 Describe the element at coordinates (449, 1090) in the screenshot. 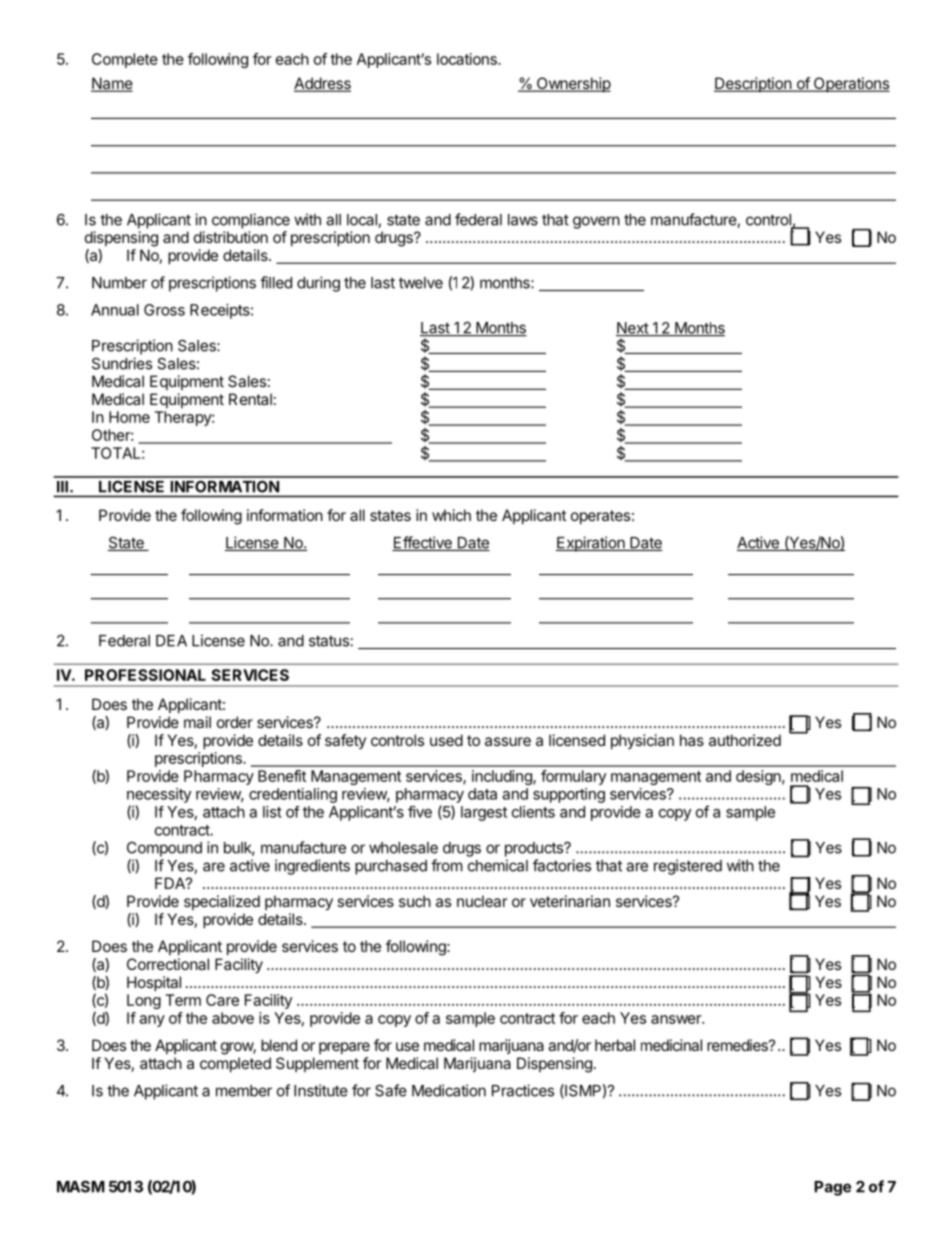

I see `Medication` at that location.
